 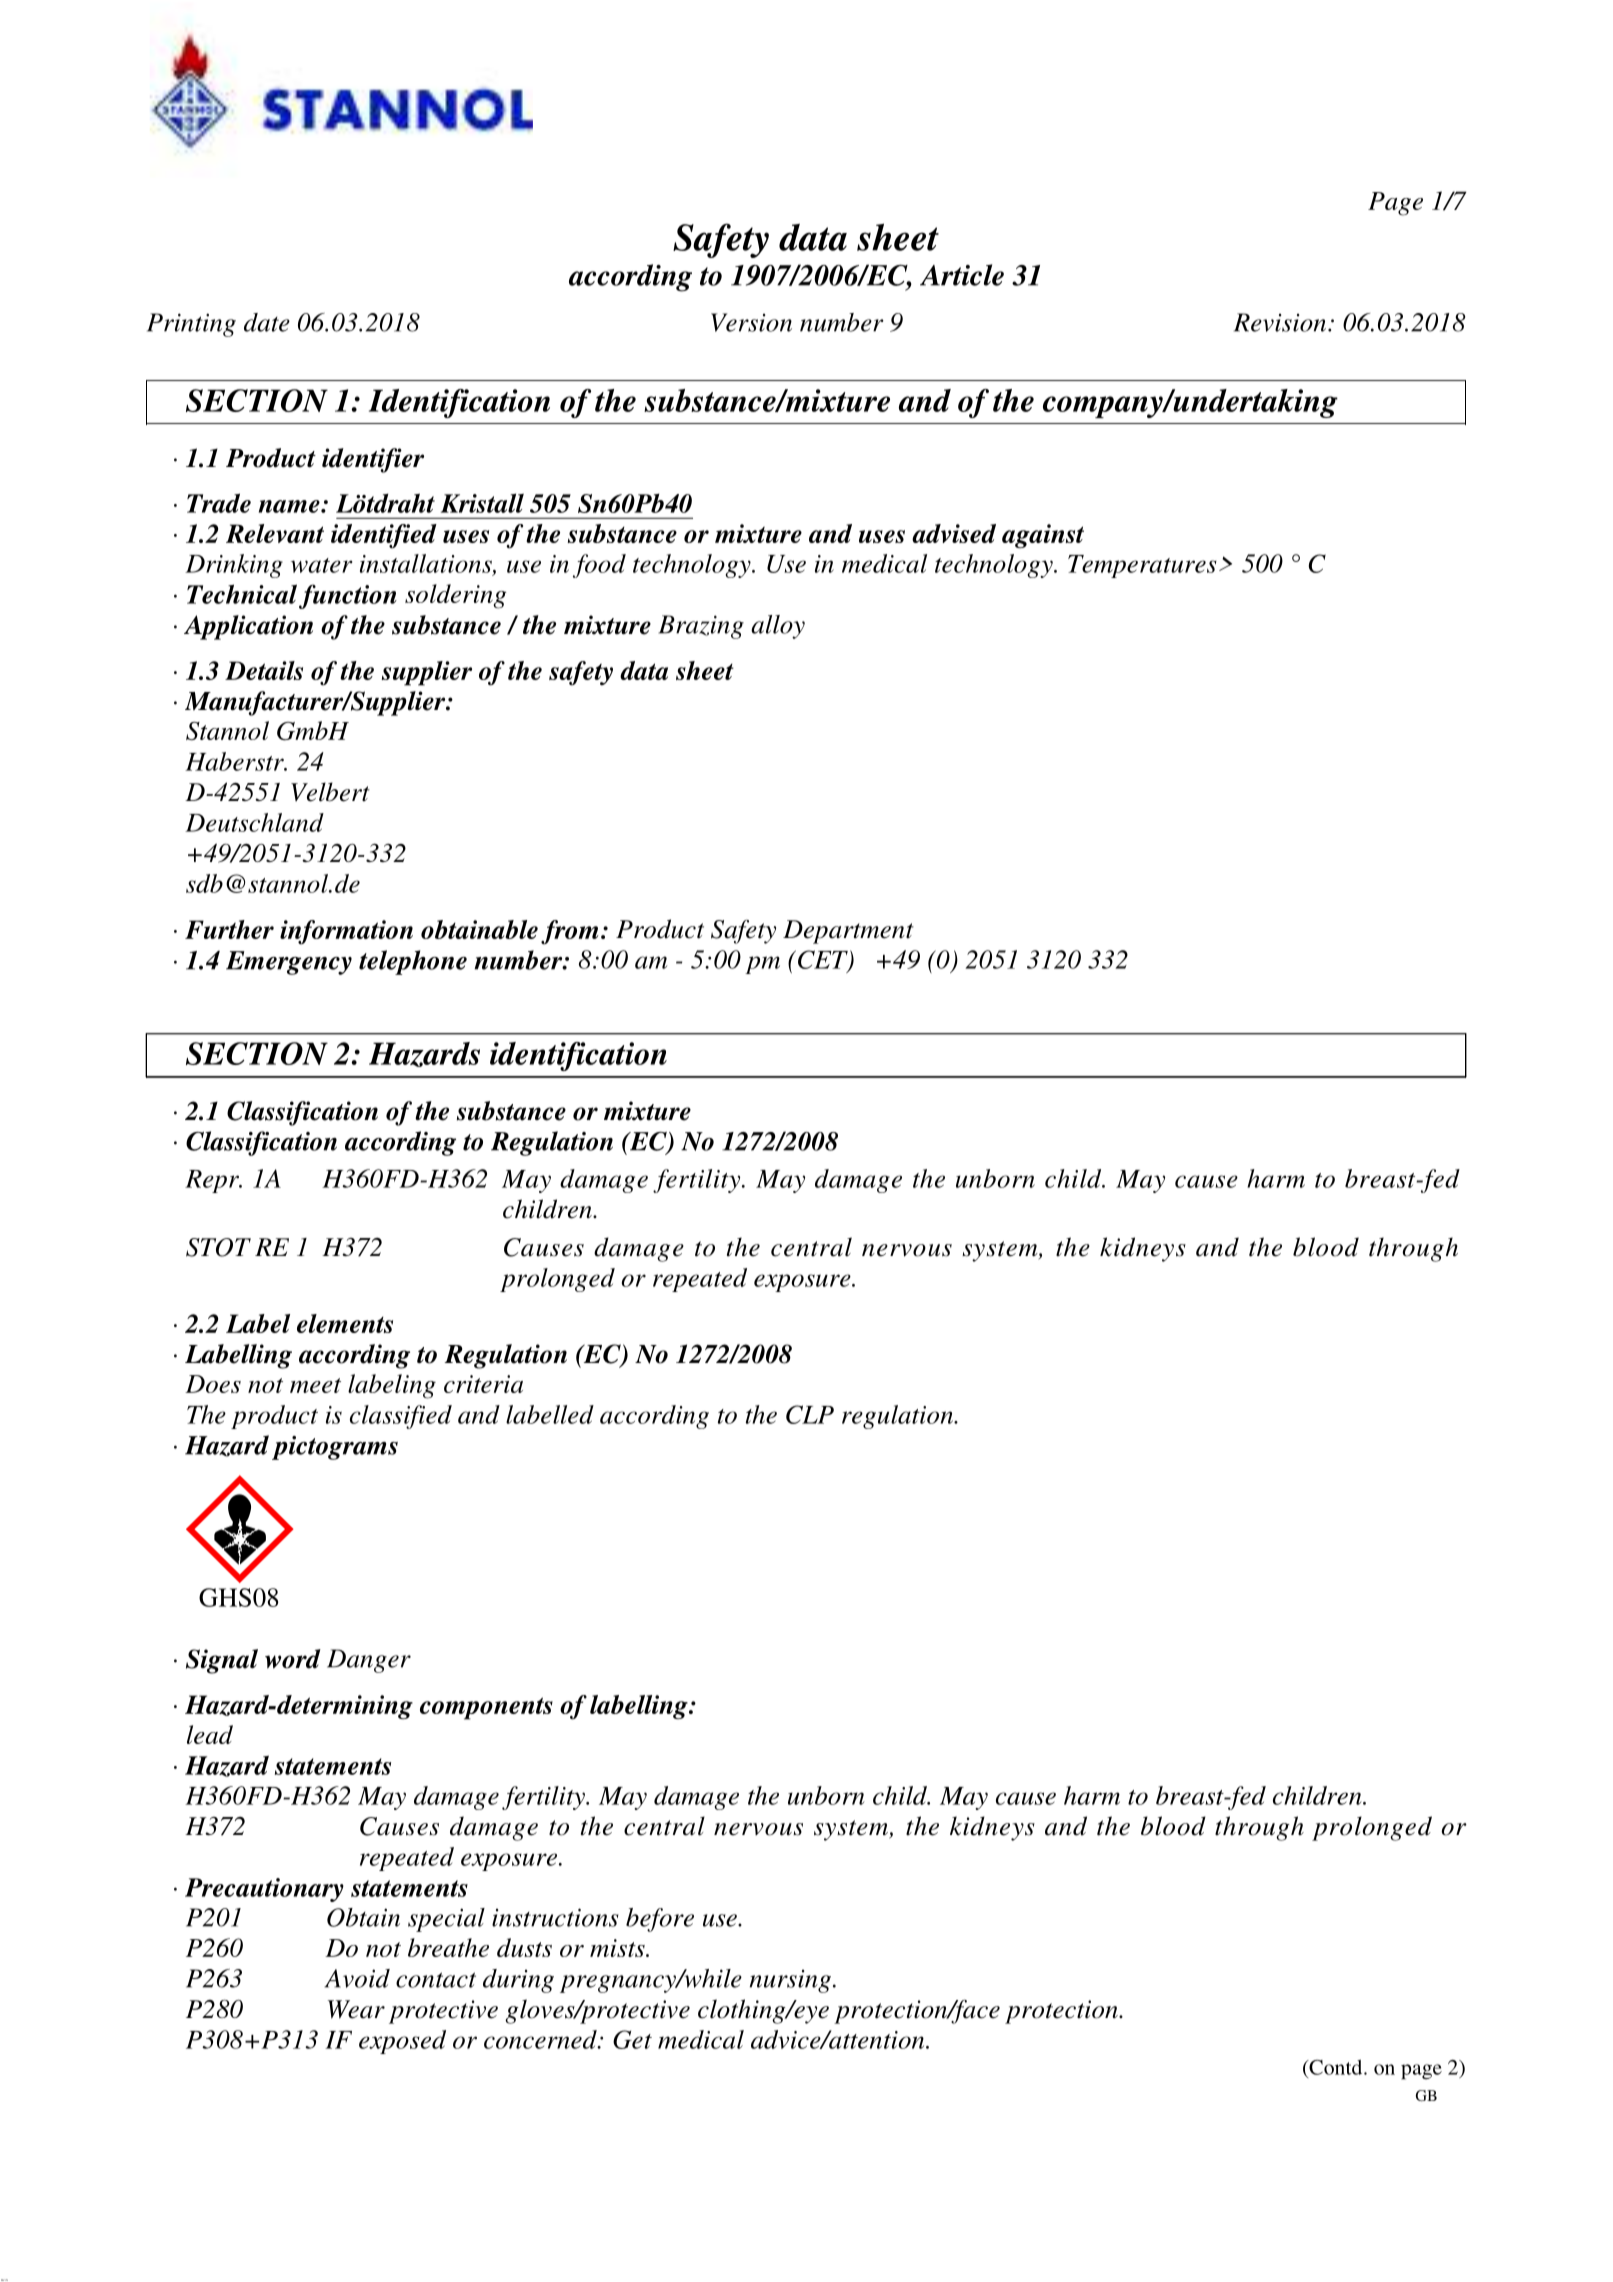 I want to click on date, so click(x=267, y=322).
